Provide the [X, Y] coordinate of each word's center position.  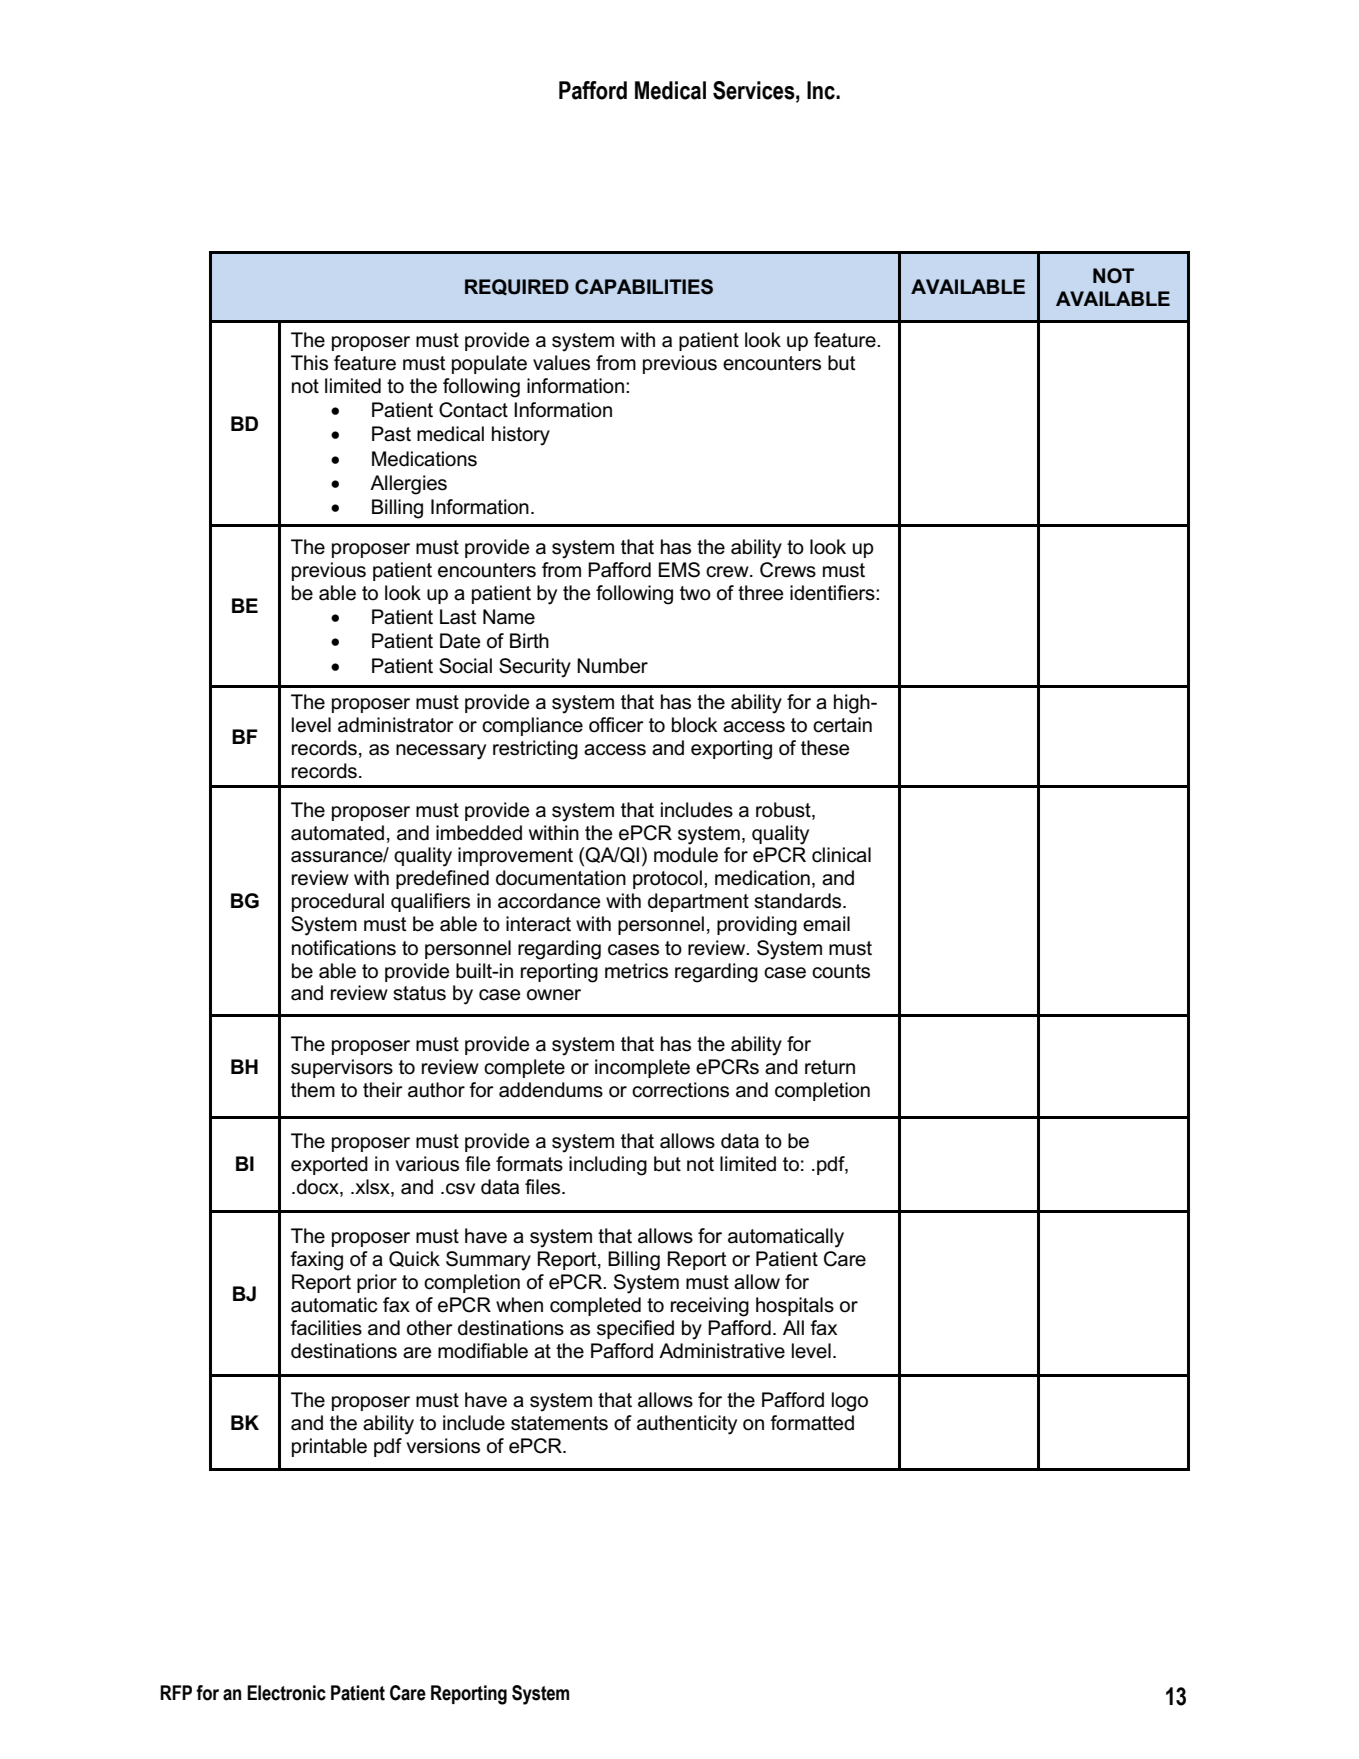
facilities [326, 1328]
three [761, 593]
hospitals [795, 1306]
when [519, 1305]
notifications [344, 948]
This [309, 363]
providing [757, 926]
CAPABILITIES [644, 287]
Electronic [286, 1693]
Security [535, 668]
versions [443, 1446]
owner [554, 995]
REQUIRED [517, 287]
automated [337, 833]
